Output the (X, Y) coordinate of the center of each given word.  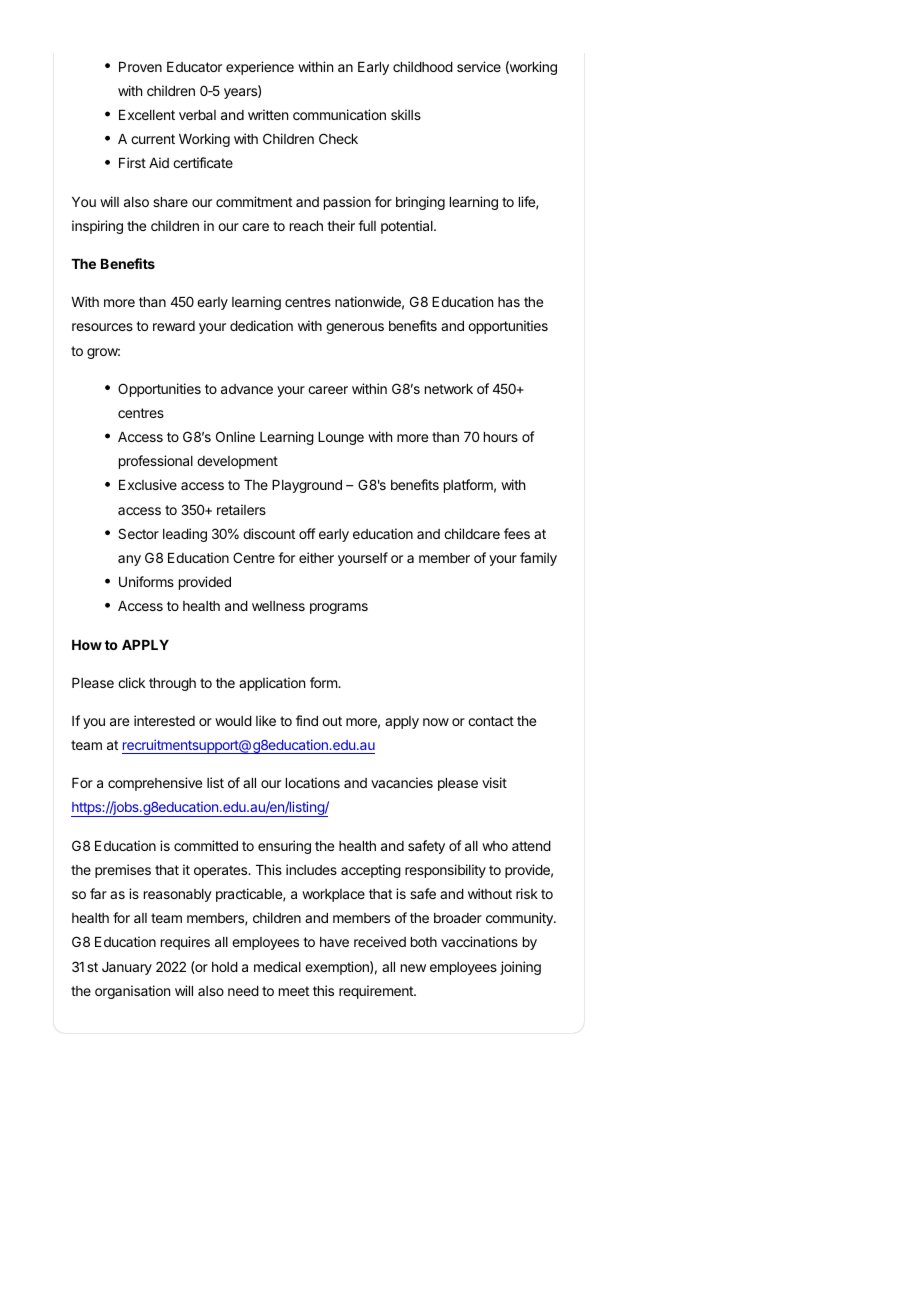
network (449, 389)
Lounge (341, 438)
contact (491, 721)
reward (174, 326)
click (131, 682)
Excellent (147, 115)
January (127, 968)
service (479, 66)
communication (339, 114)
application (272, 684)
